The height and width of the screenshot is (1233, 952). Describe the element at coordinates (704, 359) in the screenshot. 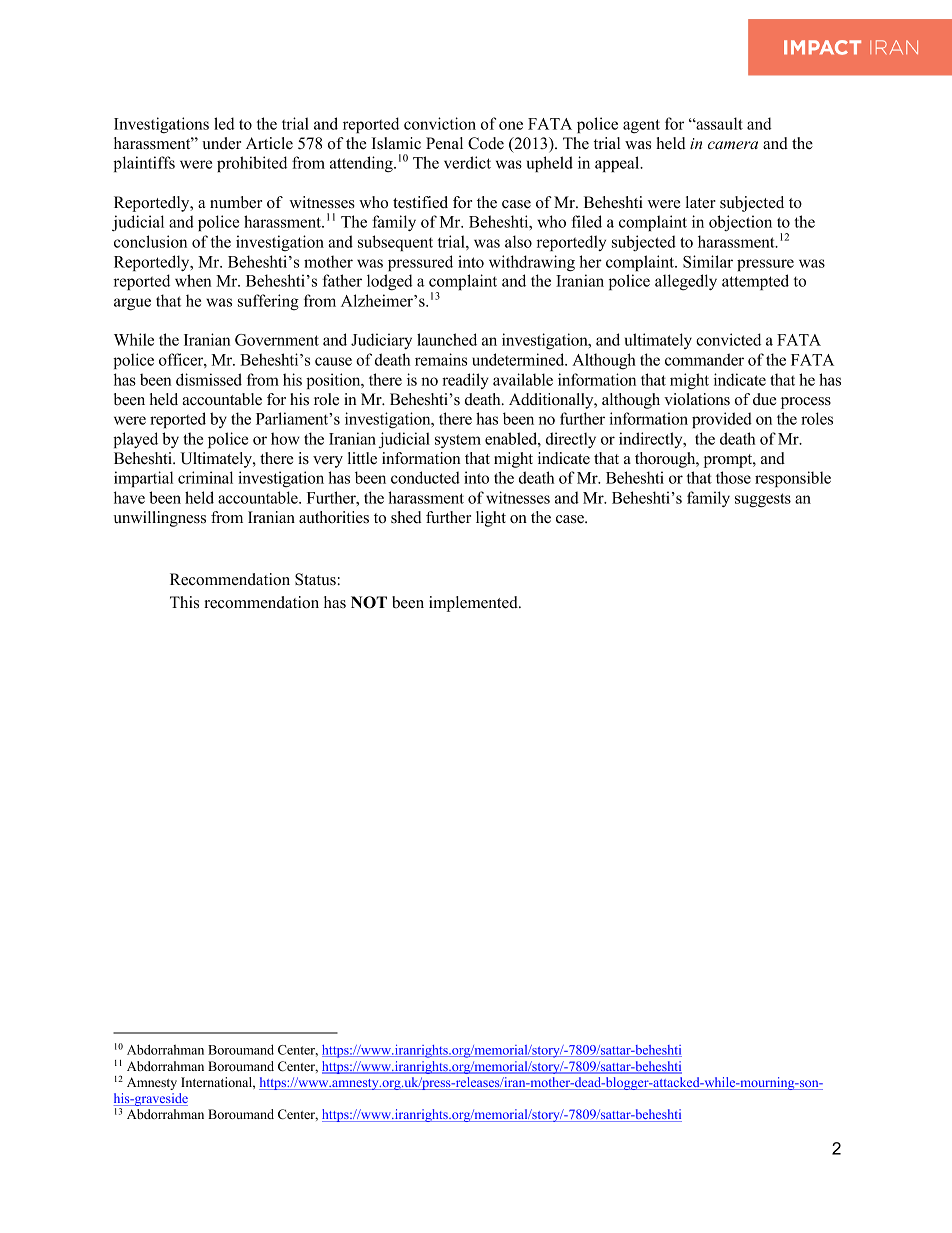

I see `commander` at that location.
